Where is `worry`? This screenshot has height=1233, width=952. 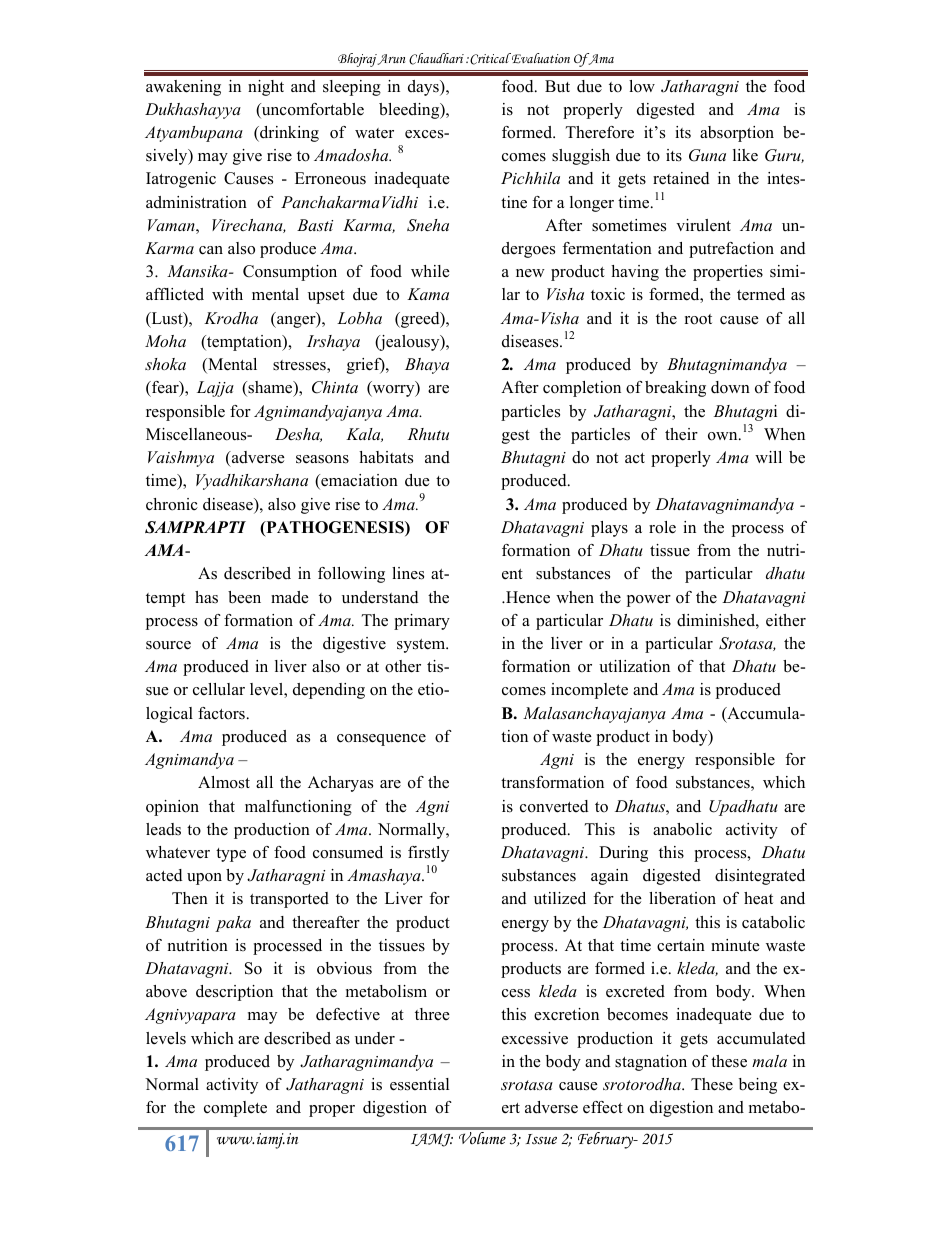 worry is located at coordinates (393, 391).
